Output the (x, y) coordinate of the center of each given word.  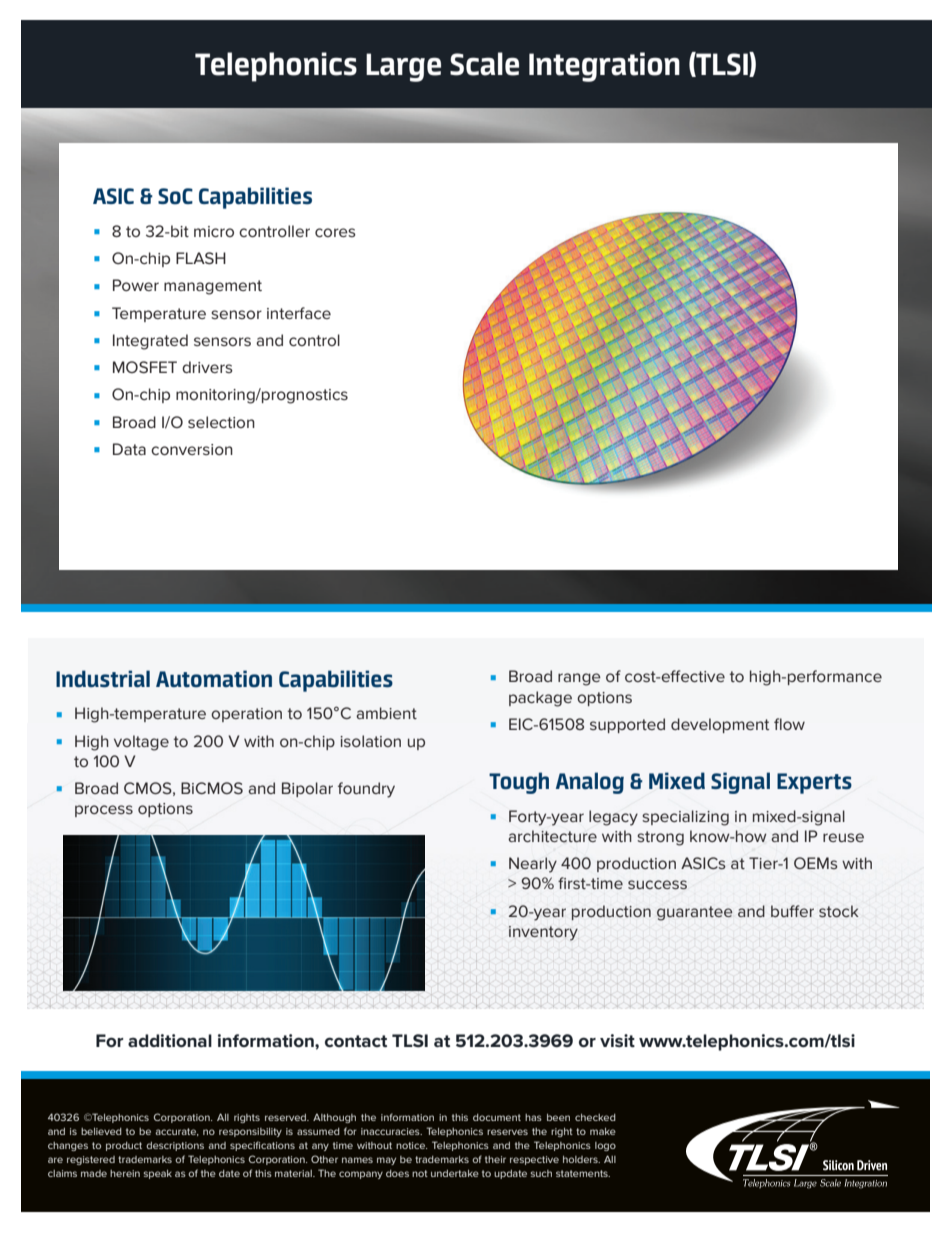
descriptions (175, 1146)
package (540, 699)
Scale (484, 64)
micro (214, 231)
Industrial (103, 679)
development (720, 725)
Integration (604, 67)
